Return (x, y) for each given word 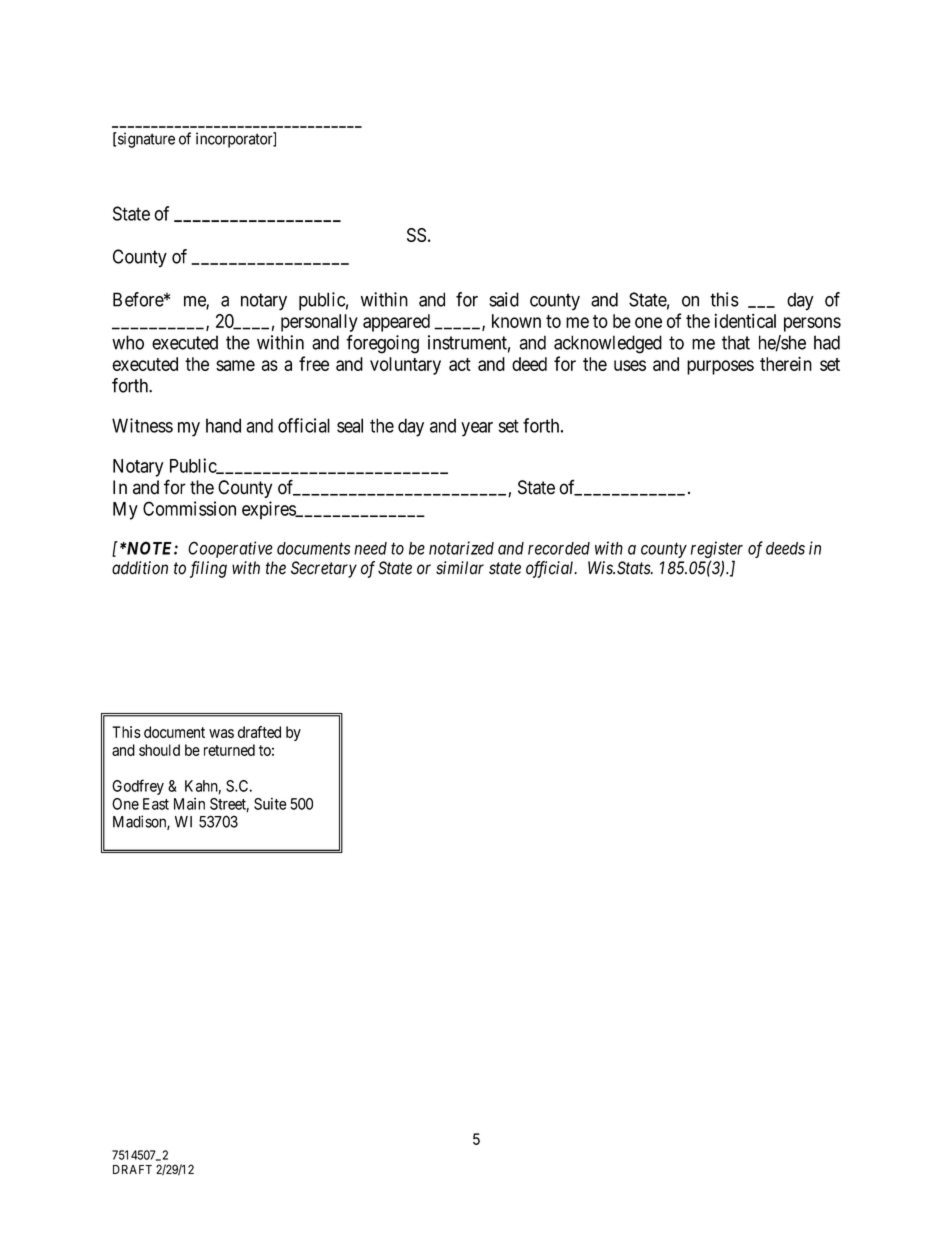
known (516, 321)
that (736, 342)
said (504, 299)
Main (189, 804)
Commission (189, 508)
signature (145, 140)
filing (208, 569)
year (477, 429)
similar (460, 568)
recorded (559, 548)
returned (229, 750)
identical (745, 320)
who (128, 342)
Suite (270, 804)
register (717, 549)
